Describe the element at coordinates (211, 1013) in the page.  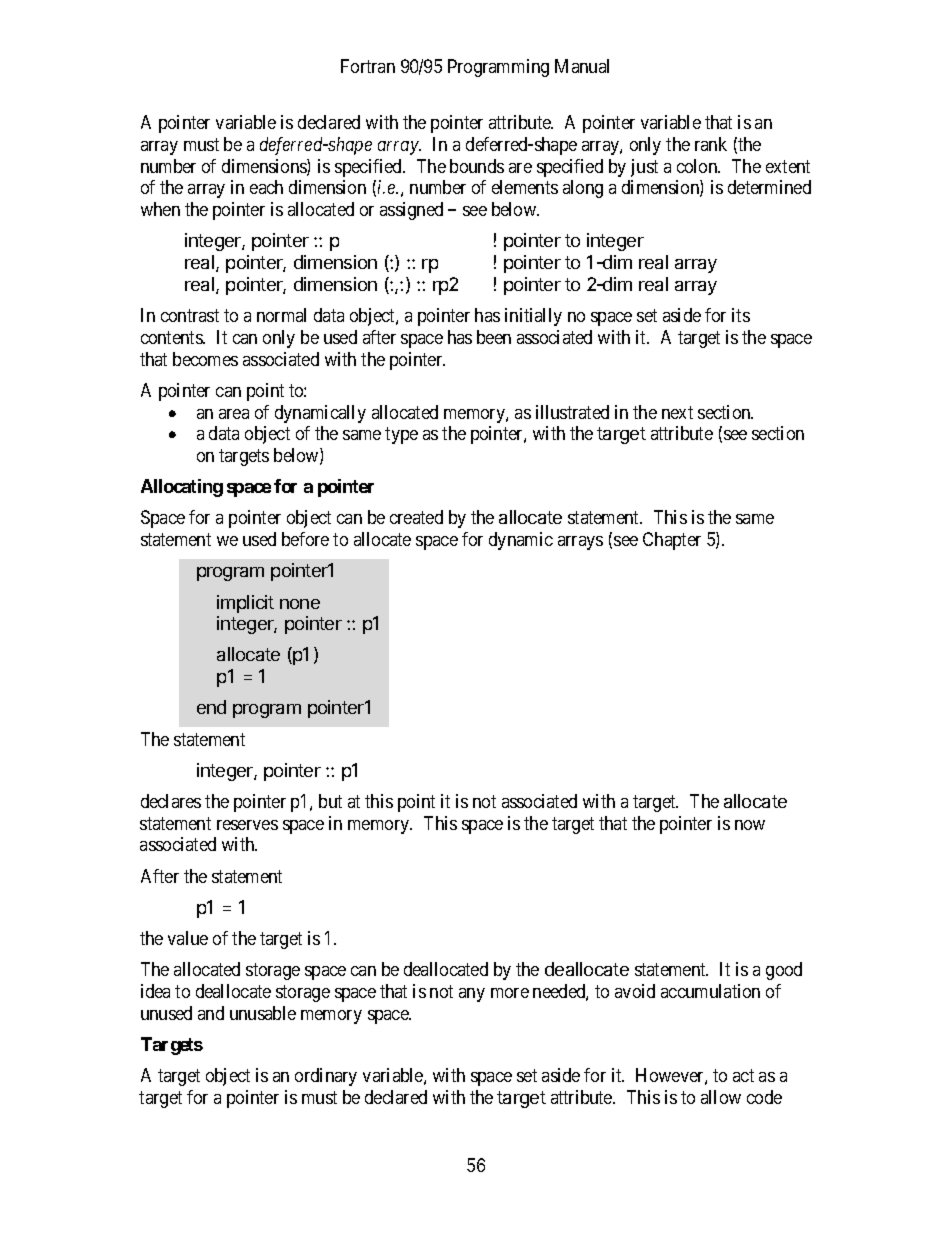
I see `and` at that location.
